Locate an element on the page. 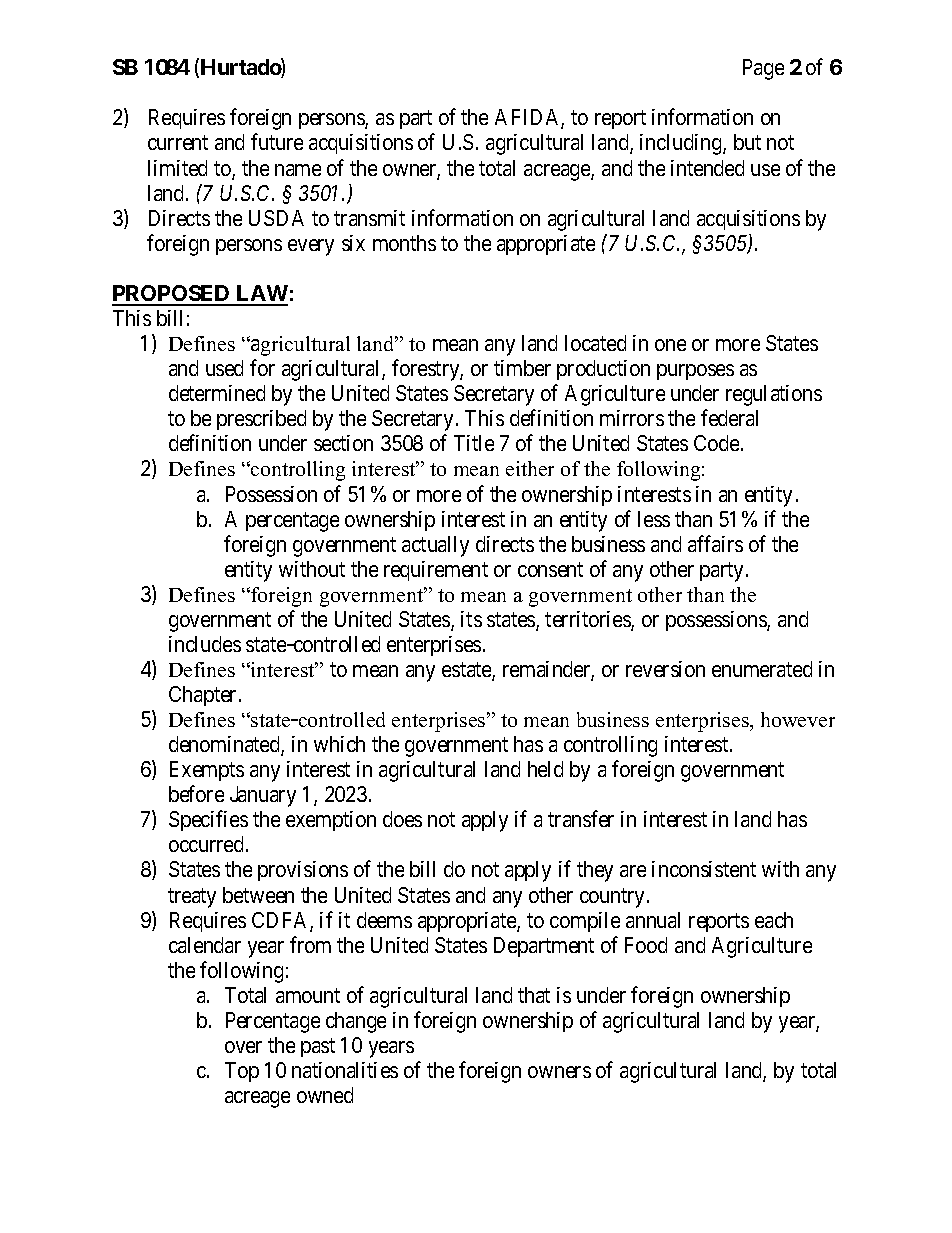 Image resolution: width=952 pixels, height=1233 pixels. held is located at coordinates (545, 769).
